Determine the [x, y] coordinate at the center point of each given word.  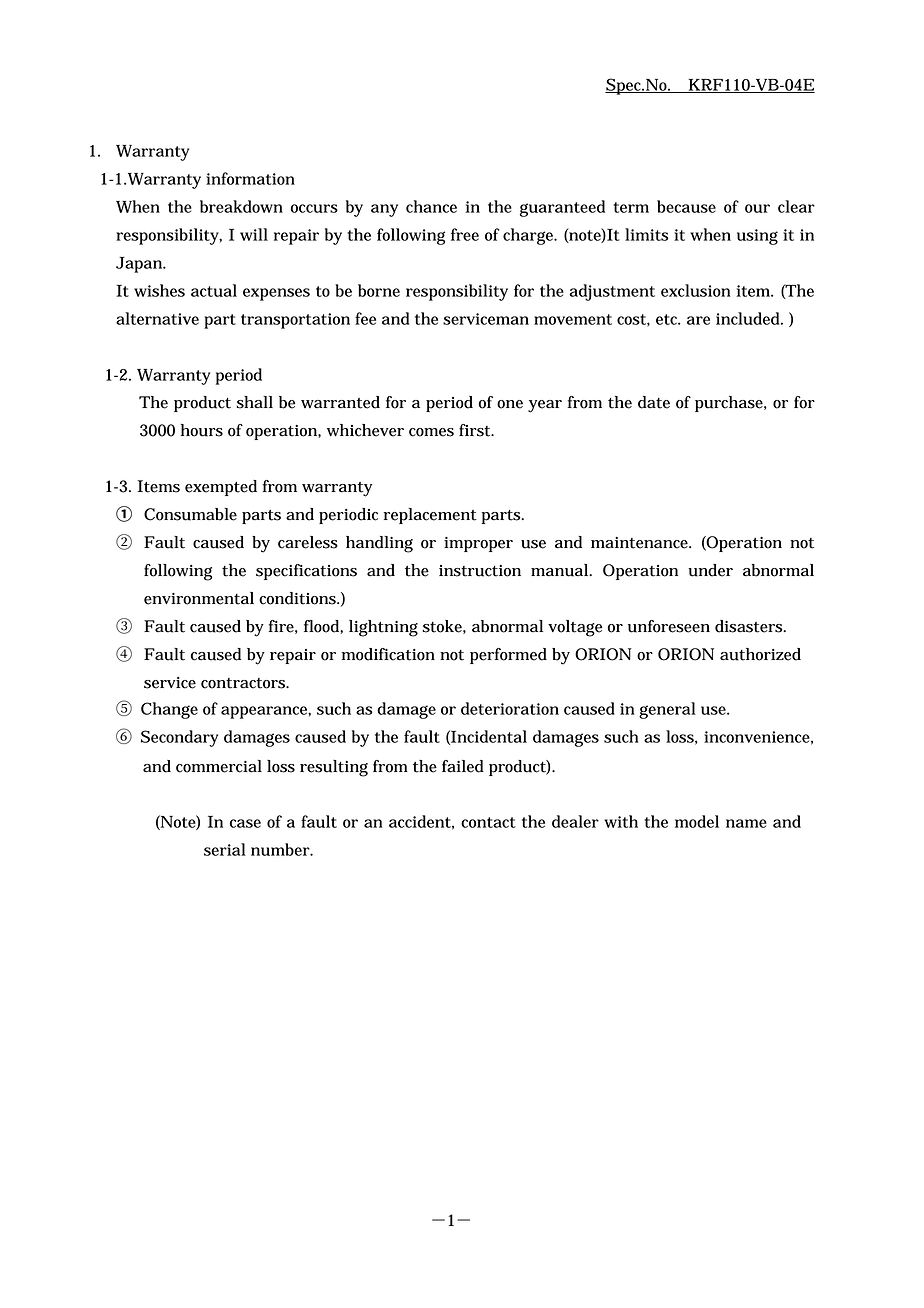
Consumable [190, 514]
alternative [157, 318]
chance [431, 206]
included [749, 318]
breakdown [241, 206]
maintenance [641, 543]
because [686, 206]
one [510, 404]
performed [508, 656]
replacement [430, 516]
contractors [244, 683]
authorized [760, 654]
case [245, 823]
